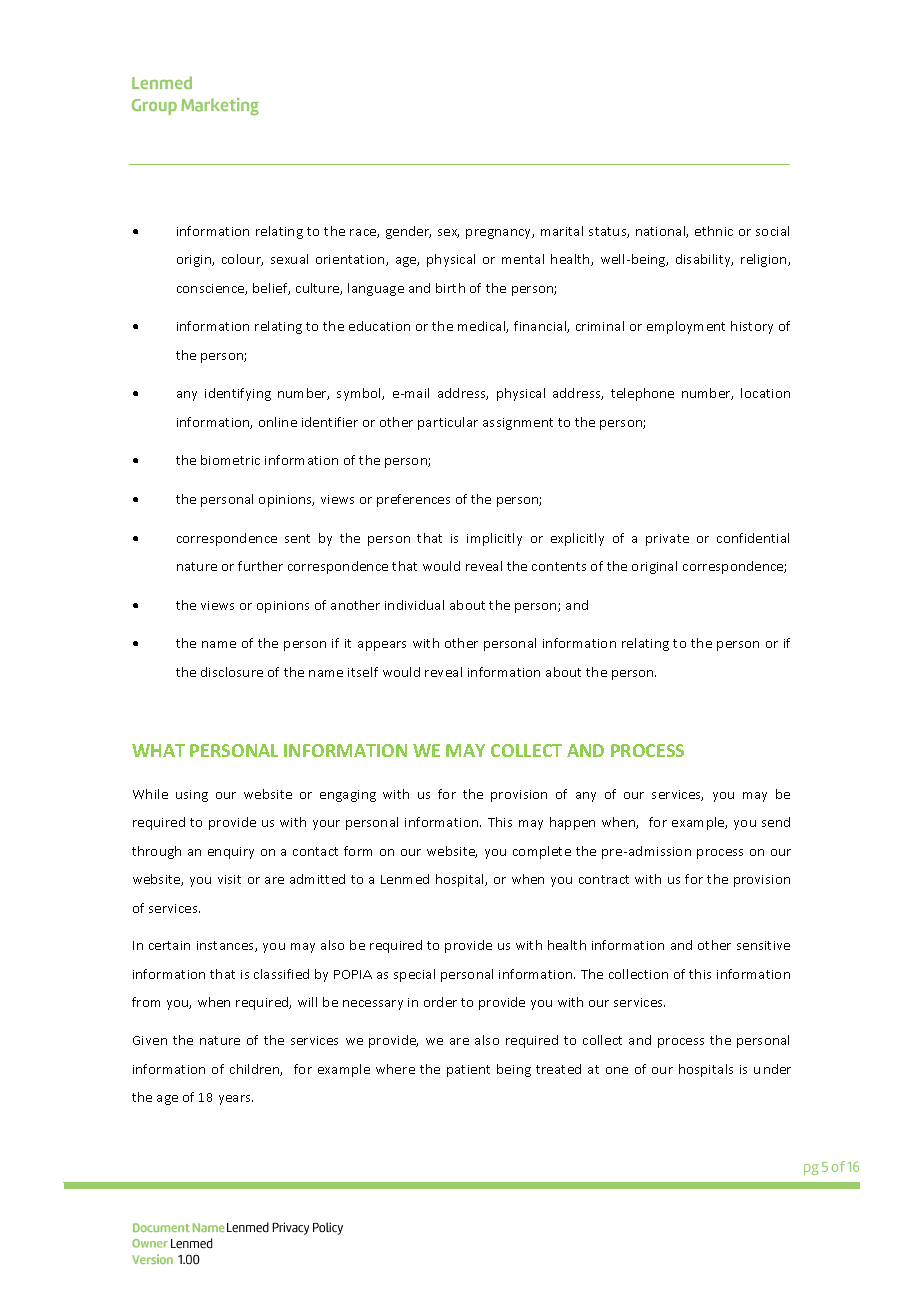  What do you see at coordinates (468, 1071) in the page?
I see `patient` at bounding box center [468, 1071].
